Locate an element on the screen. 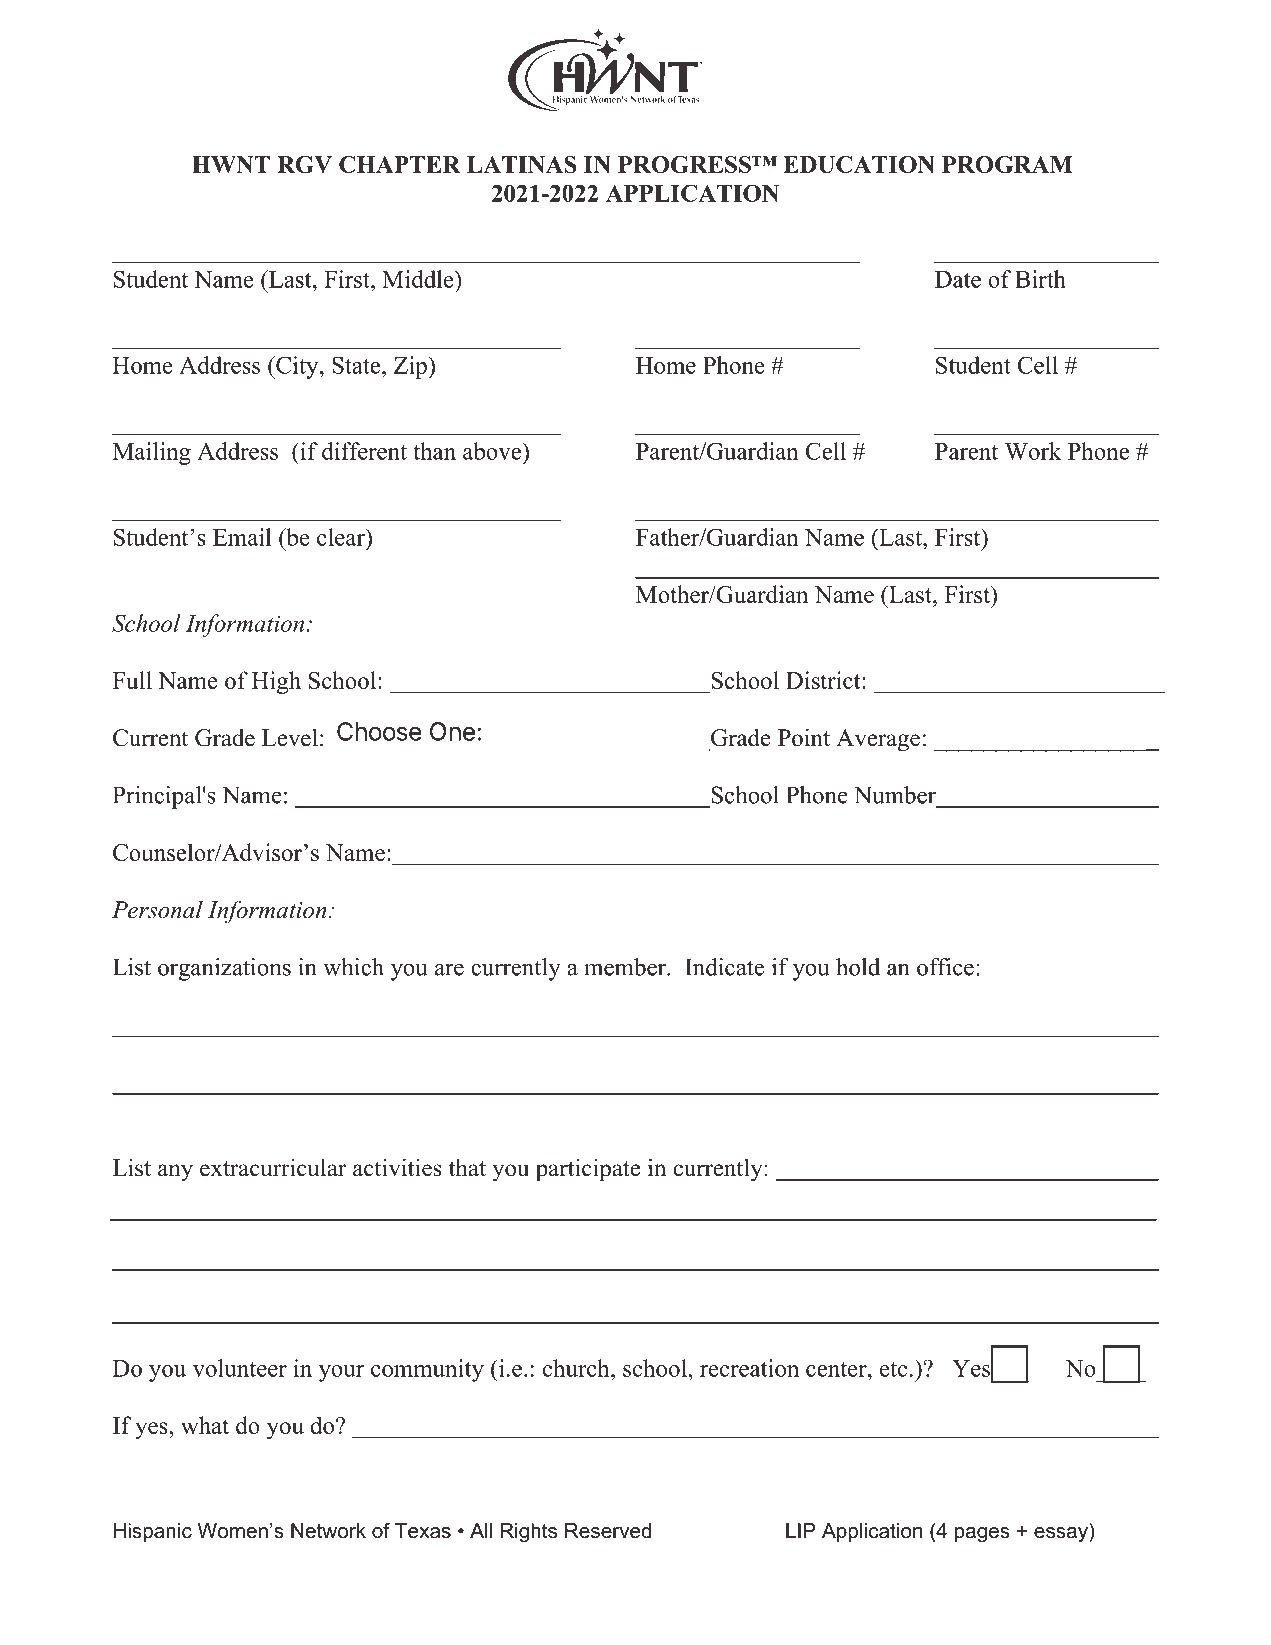  above is located at coordinates (493, 451).
